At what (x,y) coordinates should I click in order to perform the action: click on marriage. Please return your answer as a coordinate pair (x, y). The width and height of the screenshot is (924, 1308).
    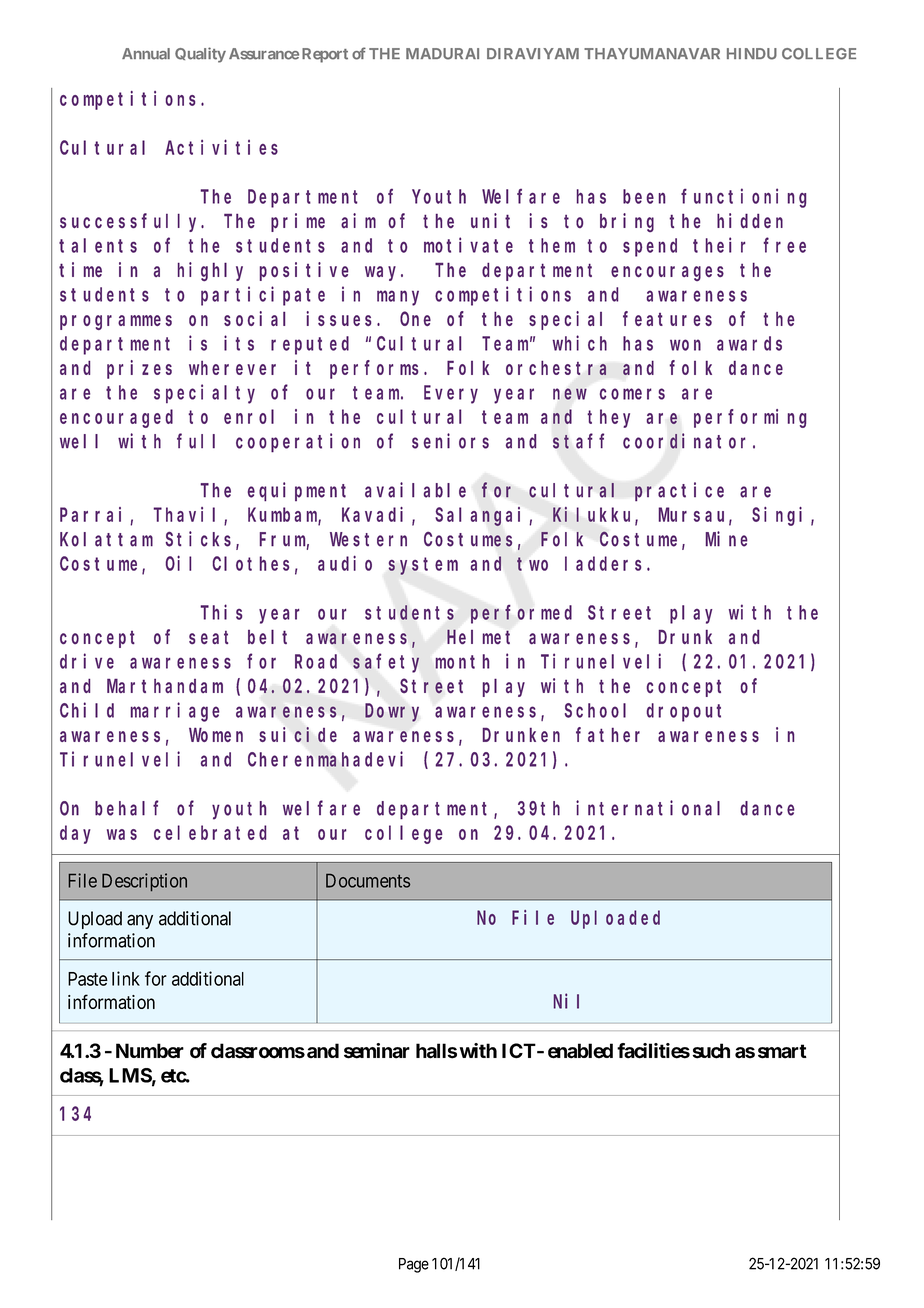
    Looking at the image, I should click on (175, 712).
